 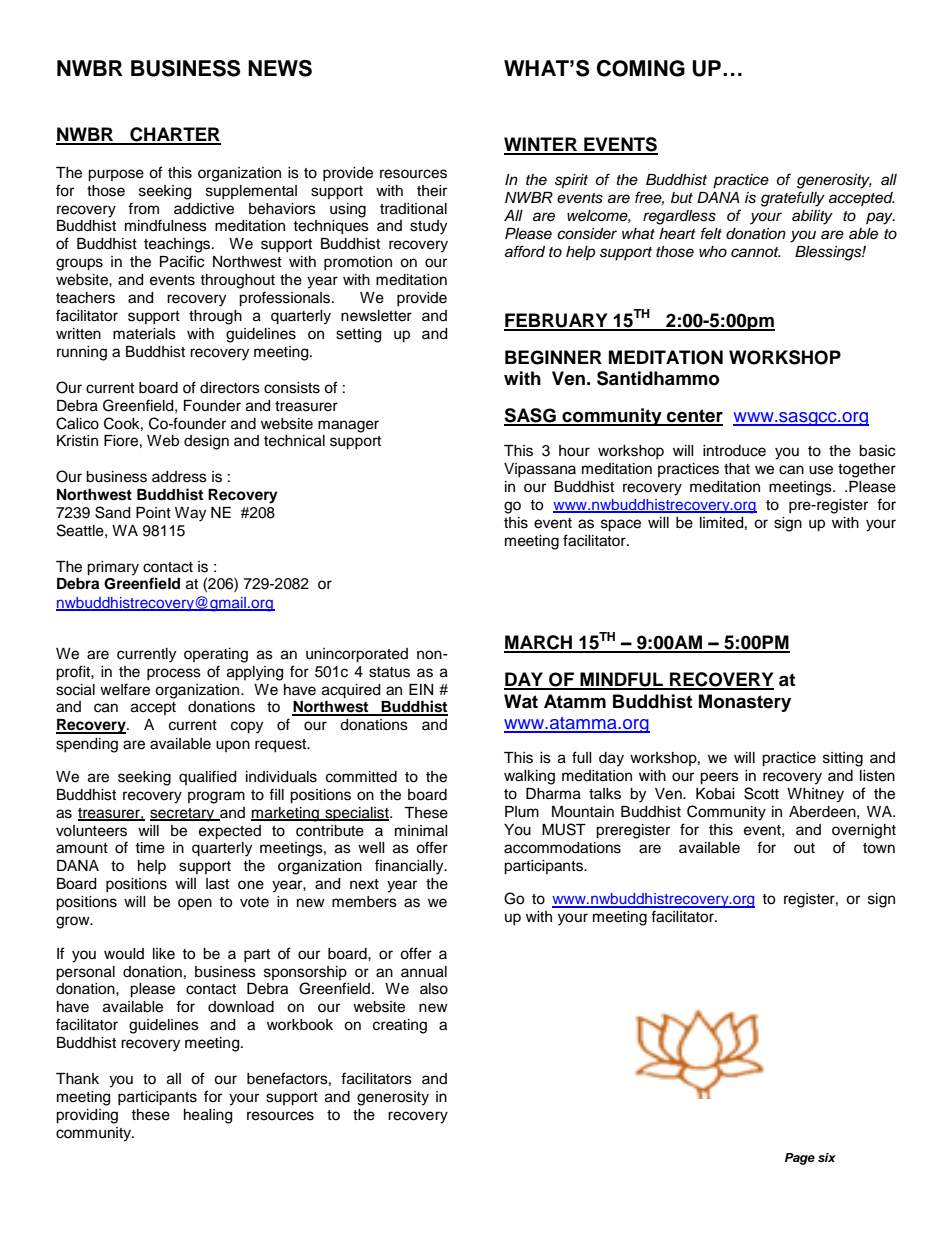 I want to click on walking, so click(x=529, y=777).
